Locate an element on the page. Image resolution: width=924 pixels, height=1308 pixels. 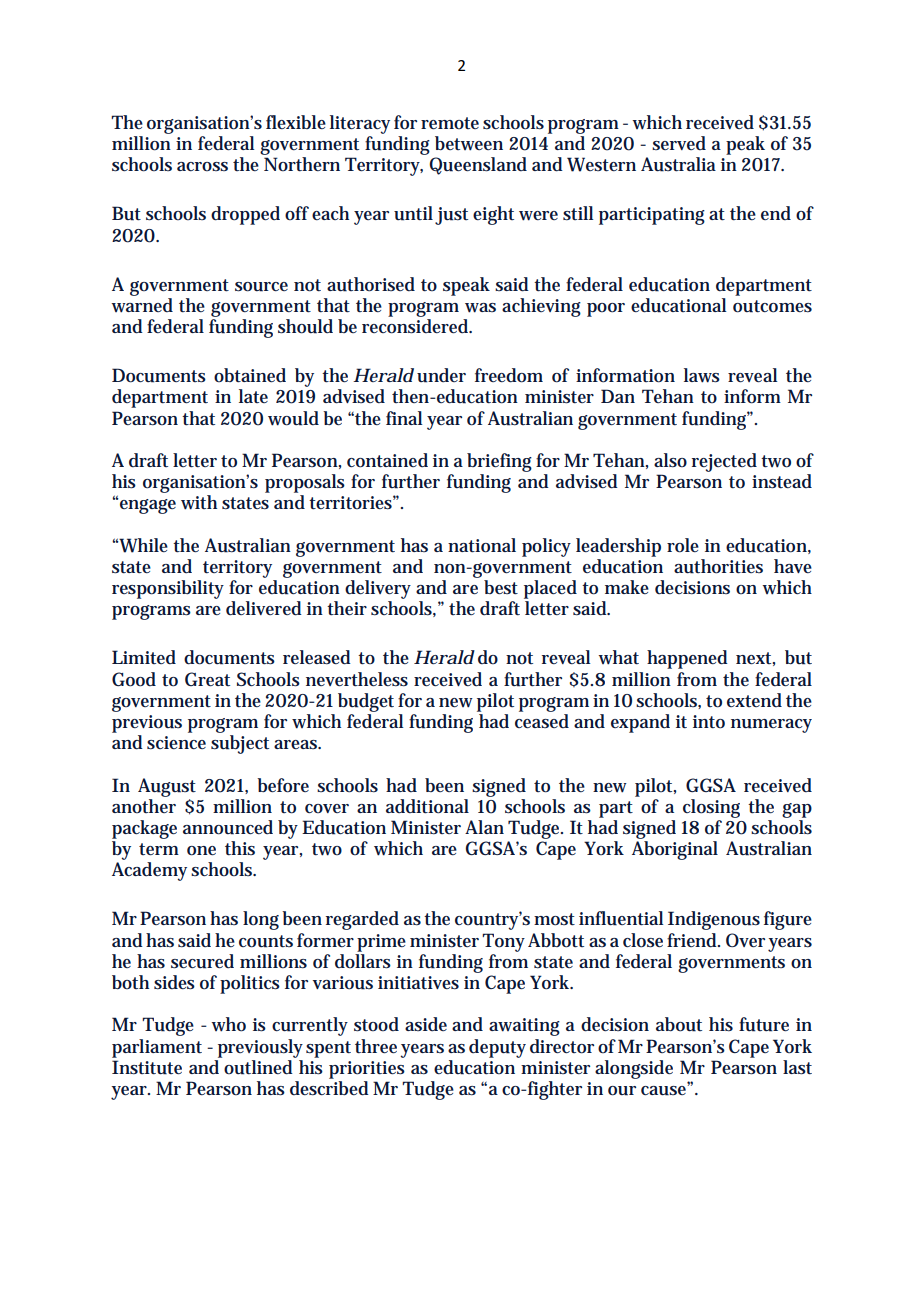
subject is located at coordinates (240, 744).
